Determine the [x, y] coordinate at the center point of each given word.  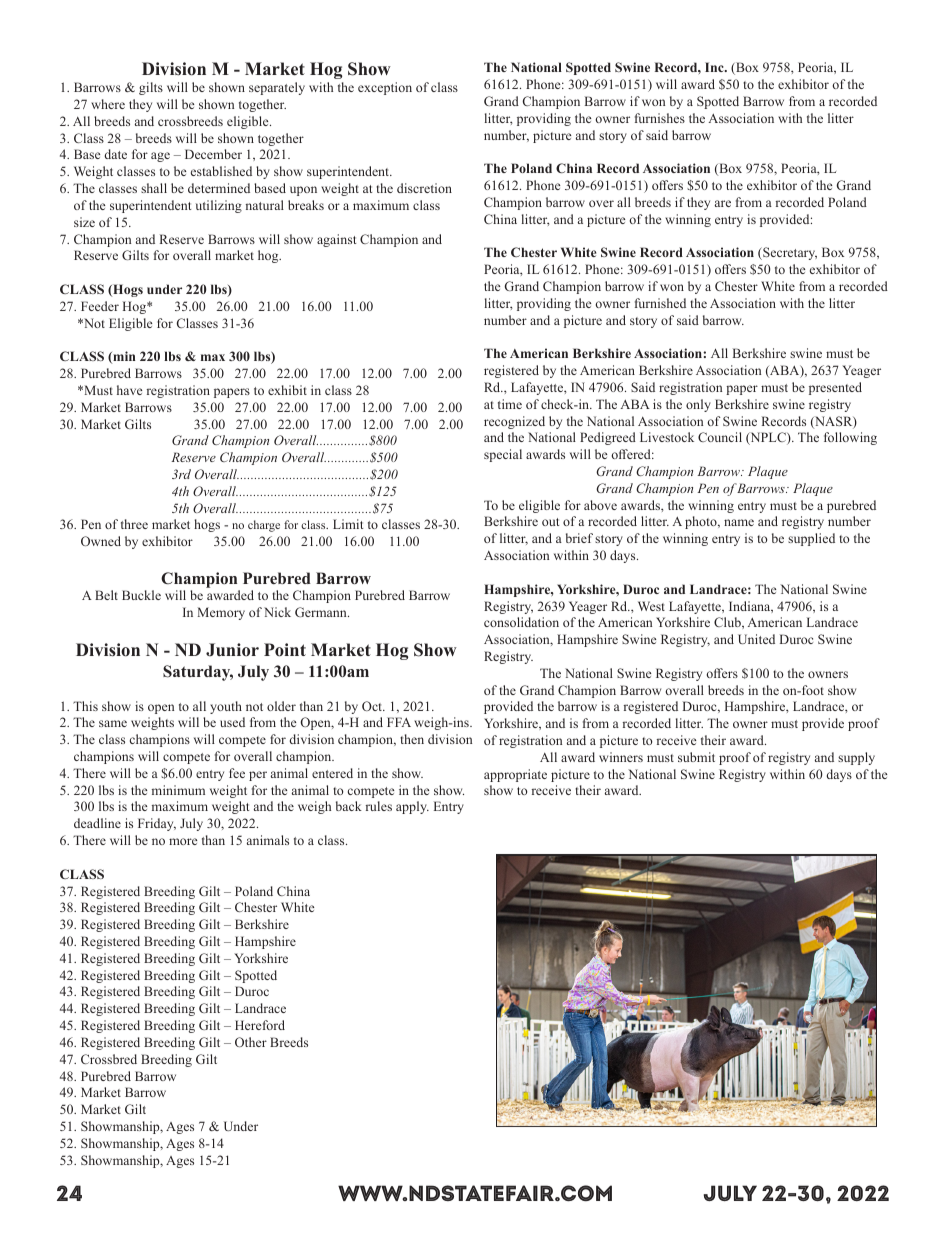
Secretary [789, 253]
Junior [232, 650]
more [183, 841]
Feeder [100, 306]
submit [696, 757]
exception [385, 88]
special [503, 455]
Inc [715, 67]
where [108, 104]
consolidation [521, 622]
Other [251, 1042]
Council [720, 437]
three [134, 524]
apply [412, 807]
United [756, 639]
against [336, 240]
